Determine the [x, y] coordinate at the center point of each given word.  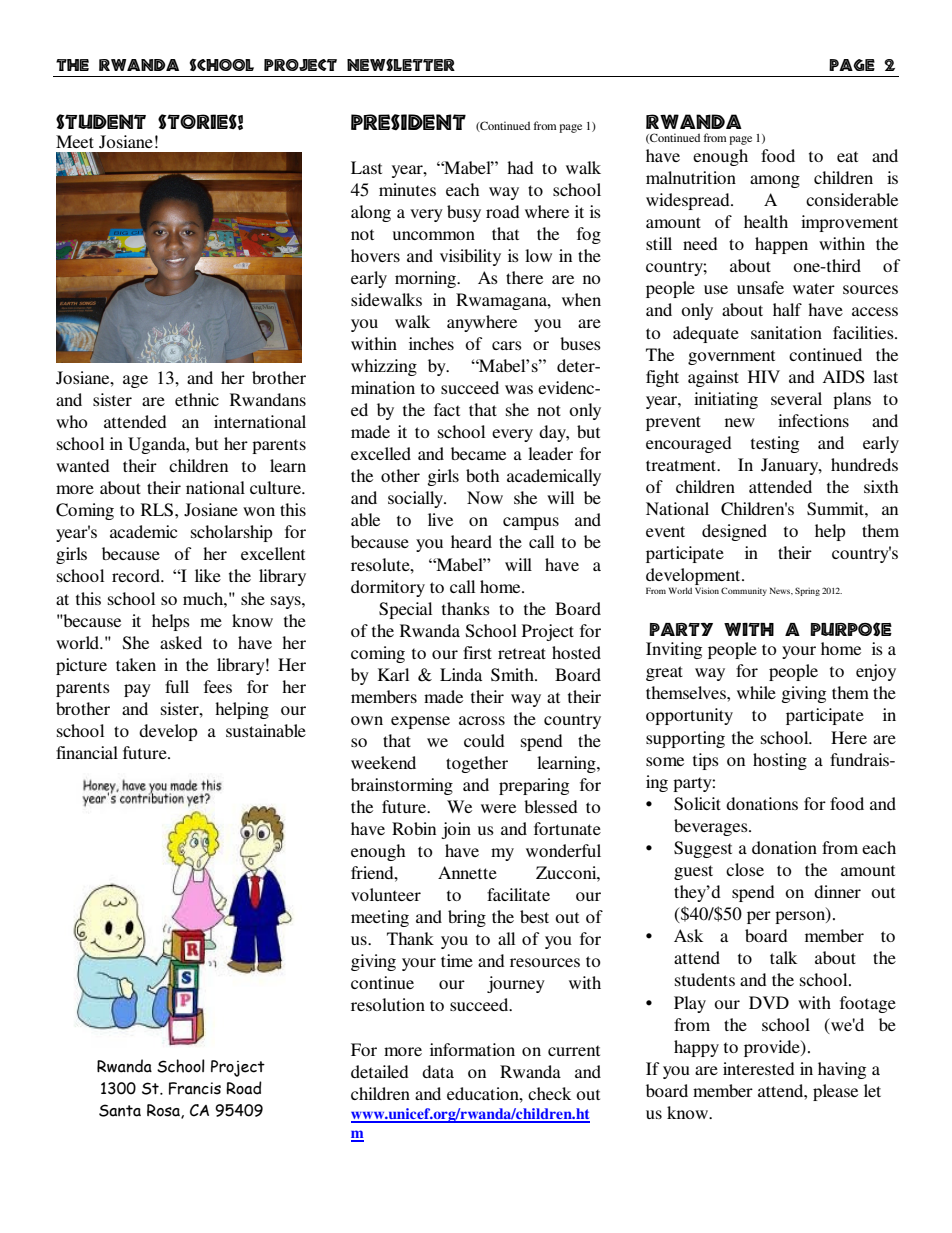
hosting [780, 761]
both [482, 475]
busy [464, 213]
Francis [195, 1088]
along [371, 213]
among [775, 181]
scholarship [232, 533]
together [477, 764]
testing [775, 444]
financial [87, 752]
